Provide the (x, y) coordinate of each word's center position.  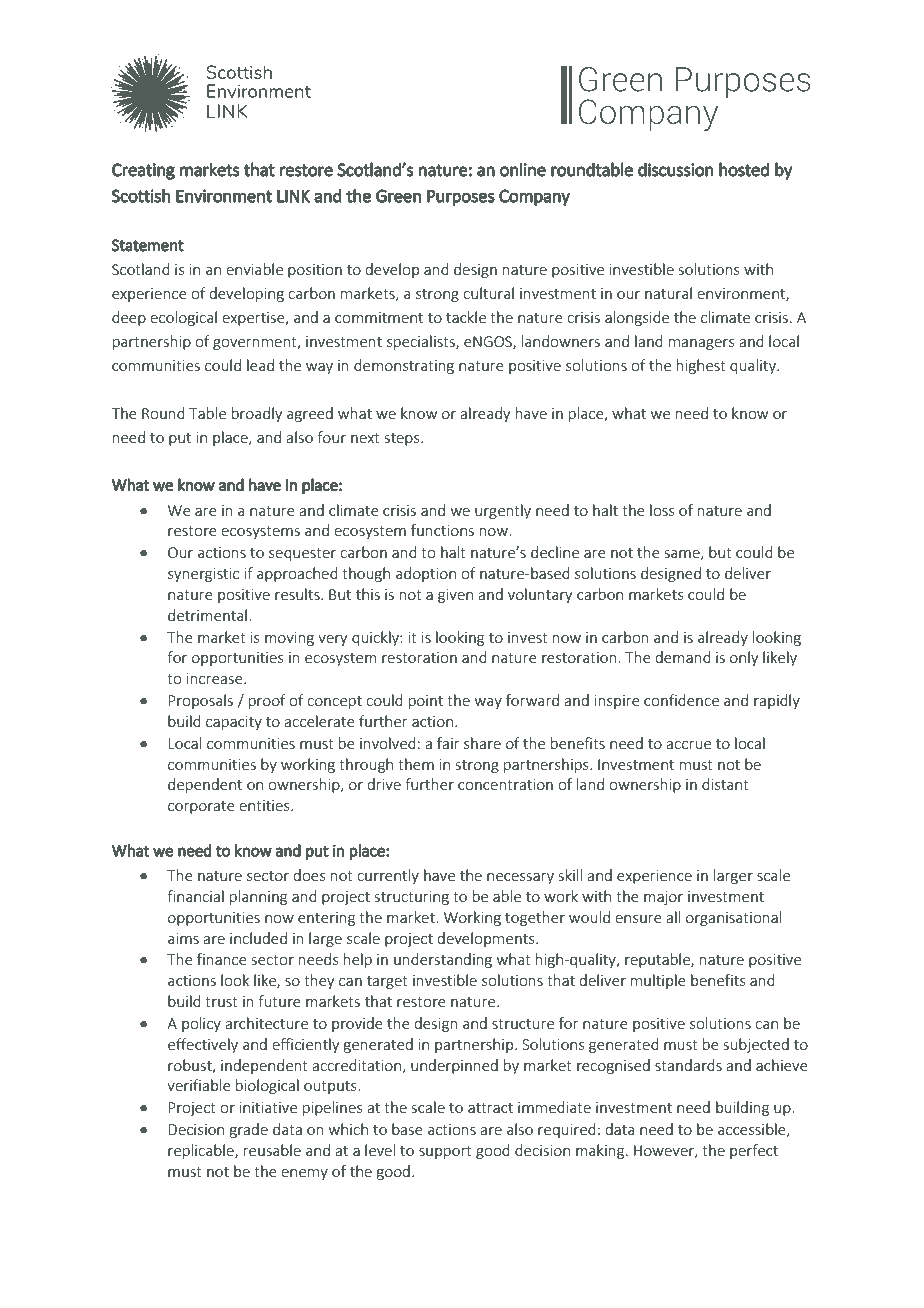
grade (249, 1130)
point (426, 702)
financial (195, 896)
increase (216, 678)
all (673, 917)
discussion (676, 169)
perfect (754, 1151)
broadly (257, 414)
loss (662, 510)
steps (403, 439)
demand (683, 657)
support (445, 1152)
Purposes (461, 197)
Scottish (141, 196)
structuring (412, 898)
